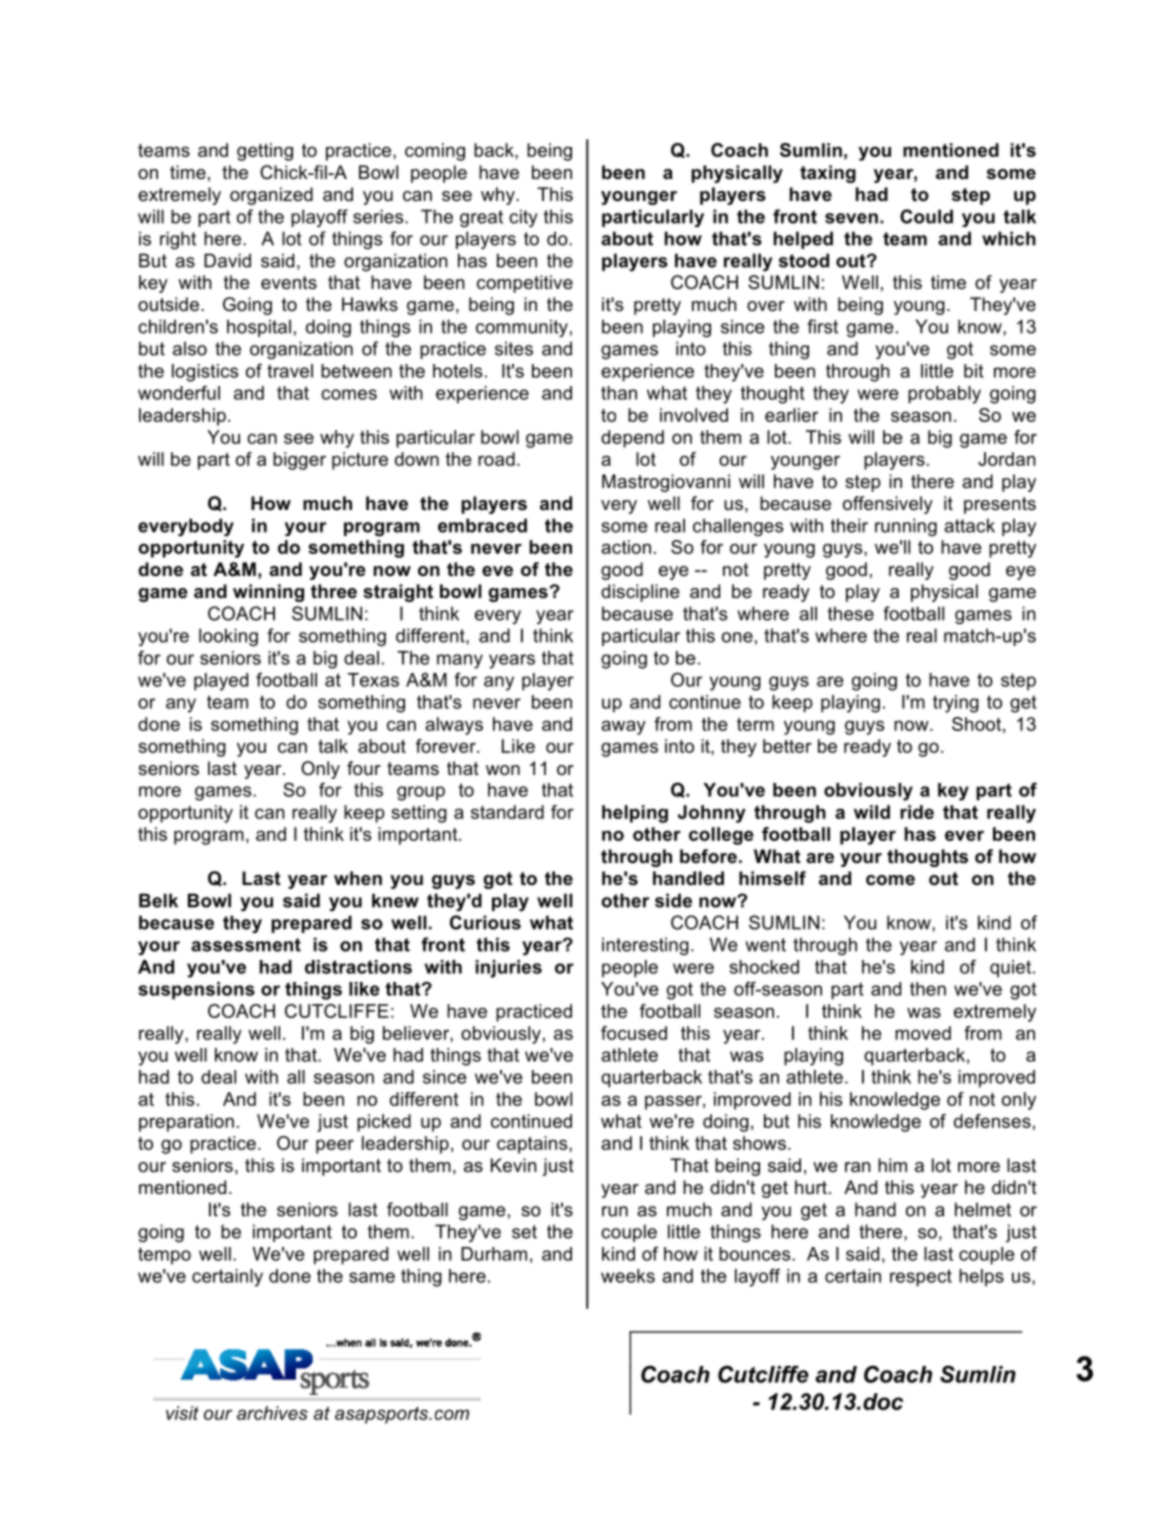 Image resolution: width=1175 pixels, height=1520 pixels. Describe the element at coordinates (523, 218) in the image. I see `city` at that location.
